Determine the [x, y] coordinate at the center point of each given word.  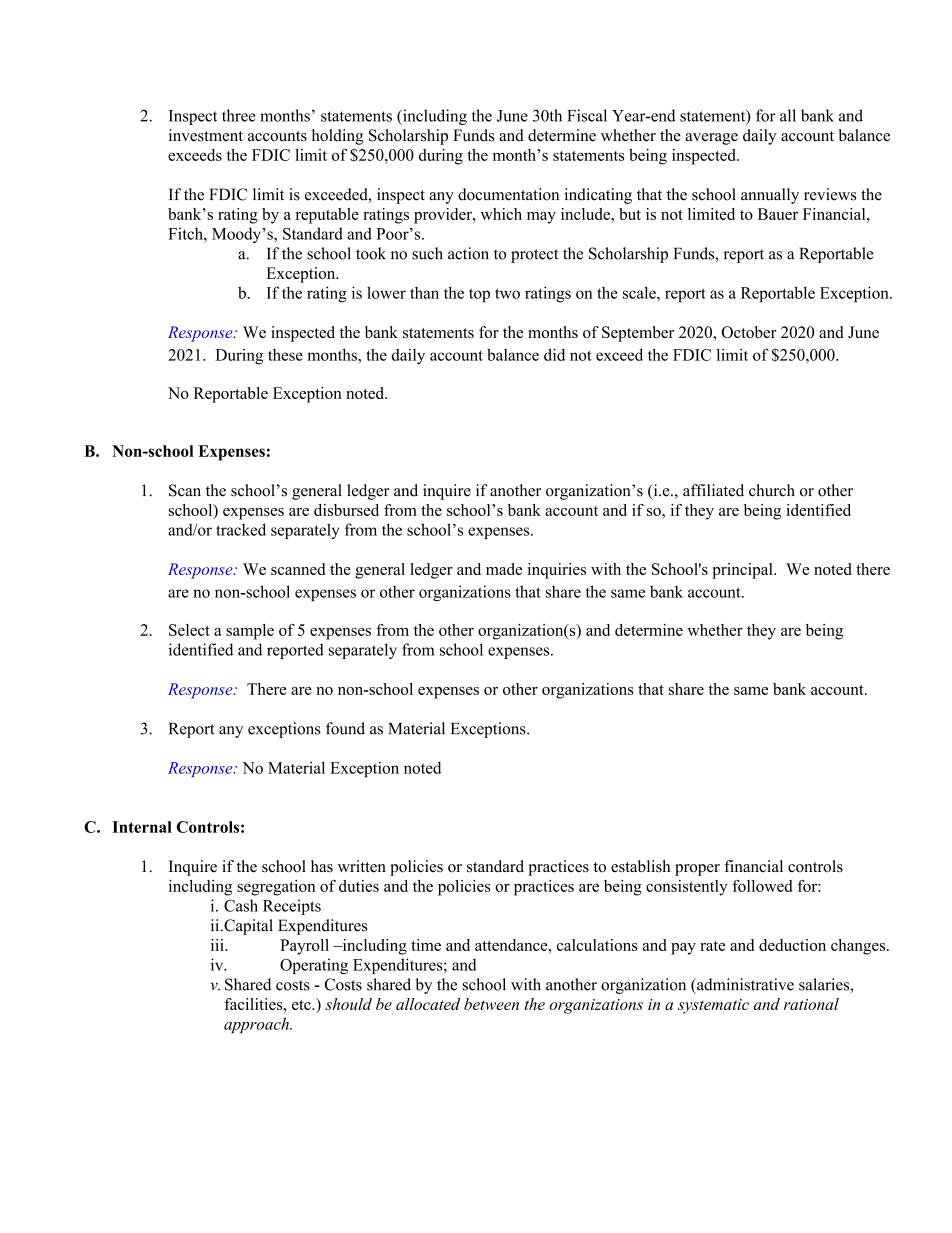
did [554, 354]
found [345, 728]
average [711, 139]
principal [743, 571]
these [285, 355]
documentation [508, 194]
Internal [142, 827]
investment [206, 135]
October [749, 332]
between [491, 1004]
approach [257, 1025]
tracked [241, 529]
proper [697, 870]
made [504, 569]
